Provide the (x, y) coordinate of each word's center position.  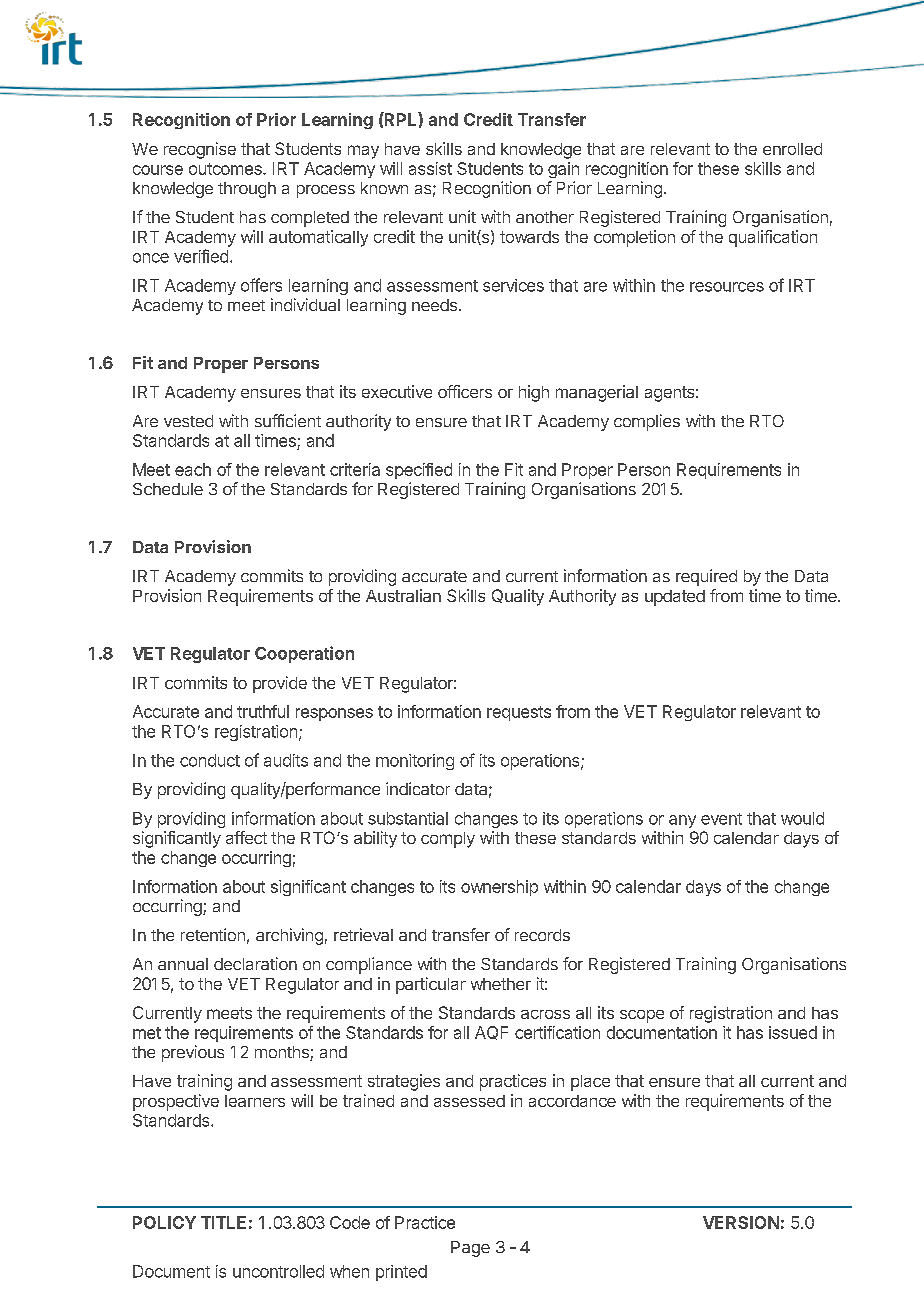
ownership (499, 888)
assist (430, 168)
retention (213, 934)
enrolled (792, 149)
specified (419, 471)
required (706, 577)
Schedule (168, 489)
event (721, 819)
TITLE (223, 1222)
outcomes (226, 169)
